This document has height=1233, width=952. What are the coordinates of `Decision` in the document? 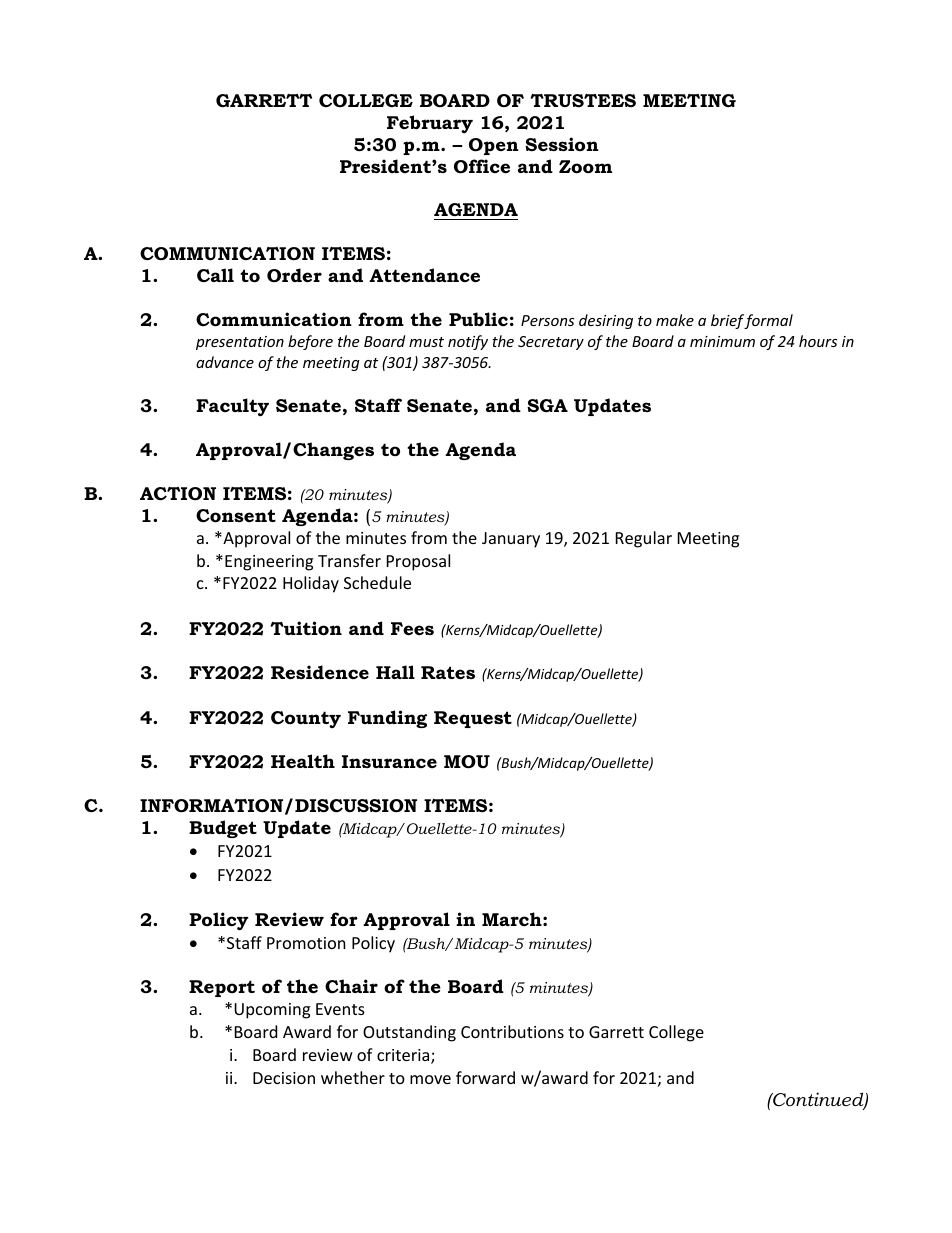 It's located at (284, 1078).
